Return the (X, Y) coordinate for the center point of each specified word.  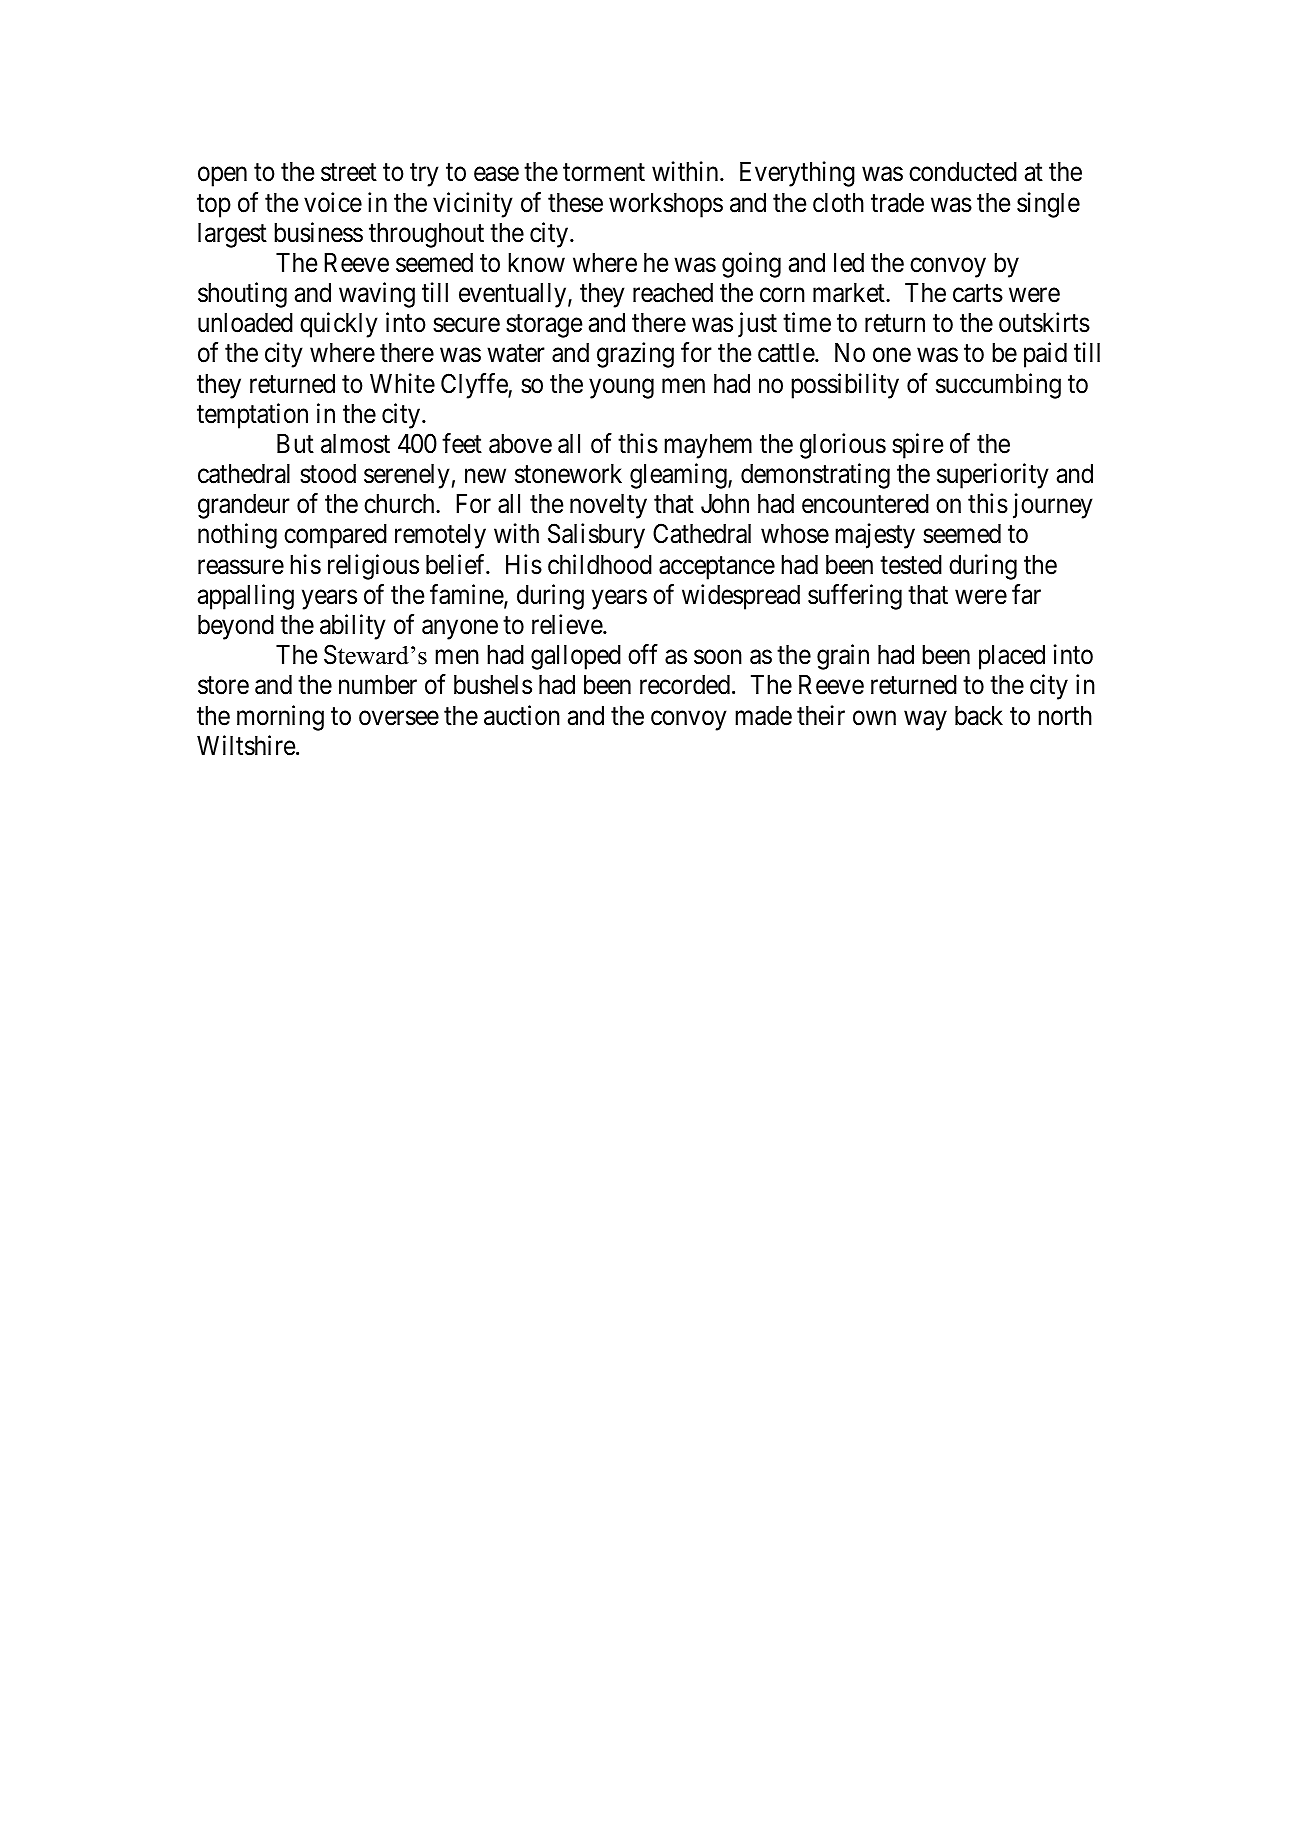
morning (280, 718)
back (979, 716)
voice (333, 202)
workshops (666, 205)
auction (522, 715)
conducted (963, 172)
